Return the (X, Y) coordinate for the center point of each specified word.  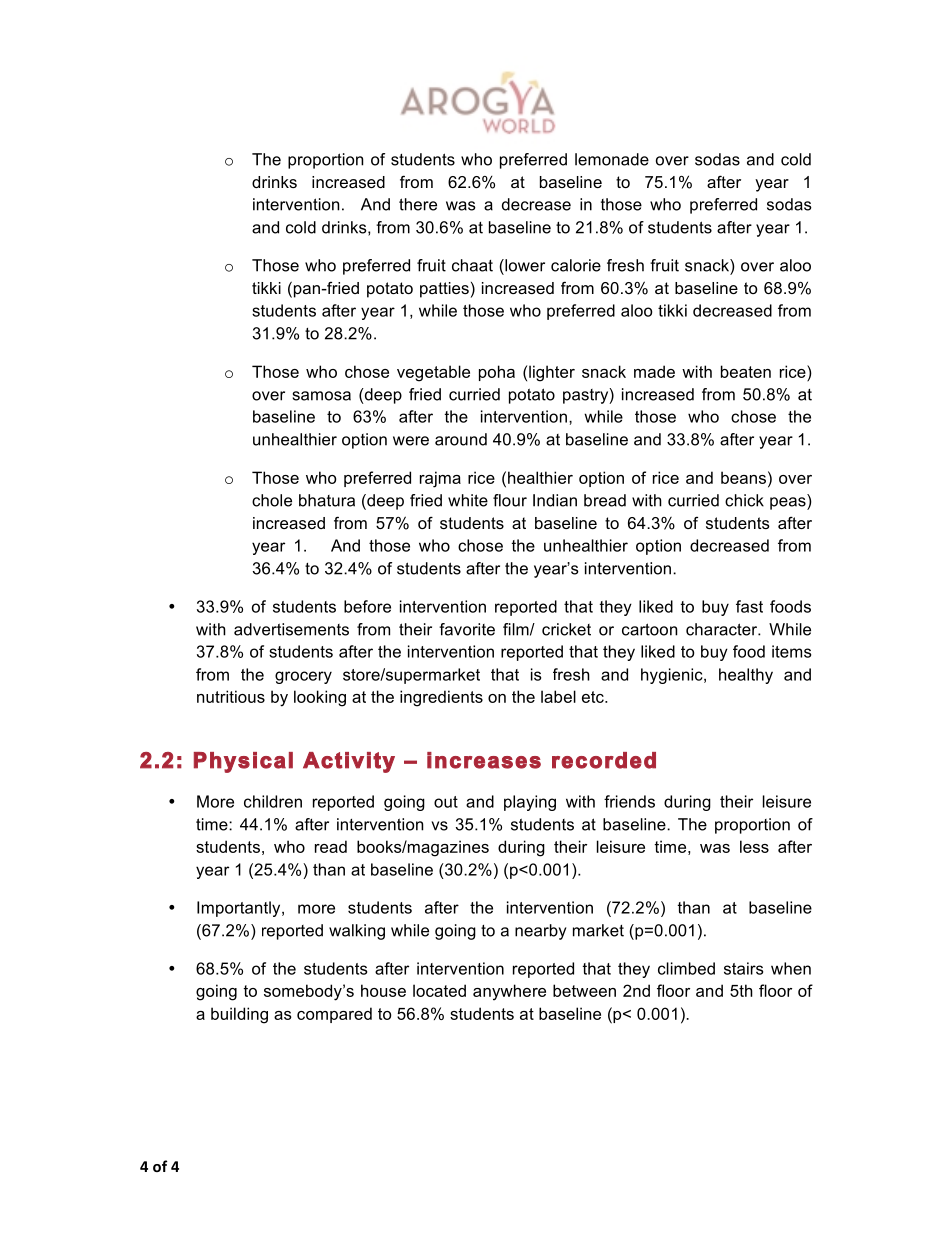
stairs (743, 968)
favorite (467, 629)
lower (524, 265)
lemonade (612, 159)
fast (749, 606)
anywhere (509, 992)
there (418, 204)
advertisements (291, 629)
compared (334, 1015)
